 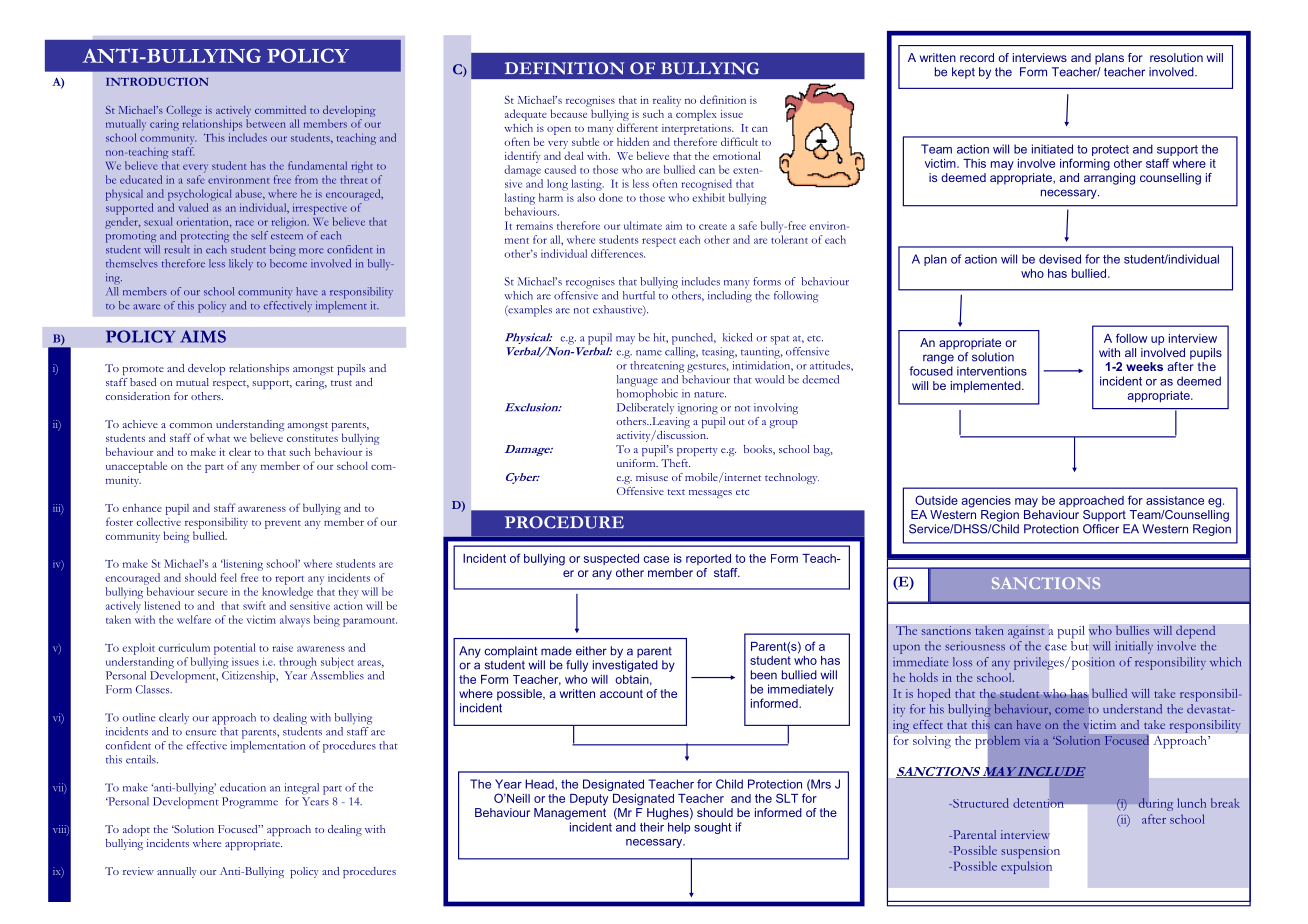 What do you see at coordinates (218, 438) in the screenshot?
I see `what` at bounding box center [218, 438].
